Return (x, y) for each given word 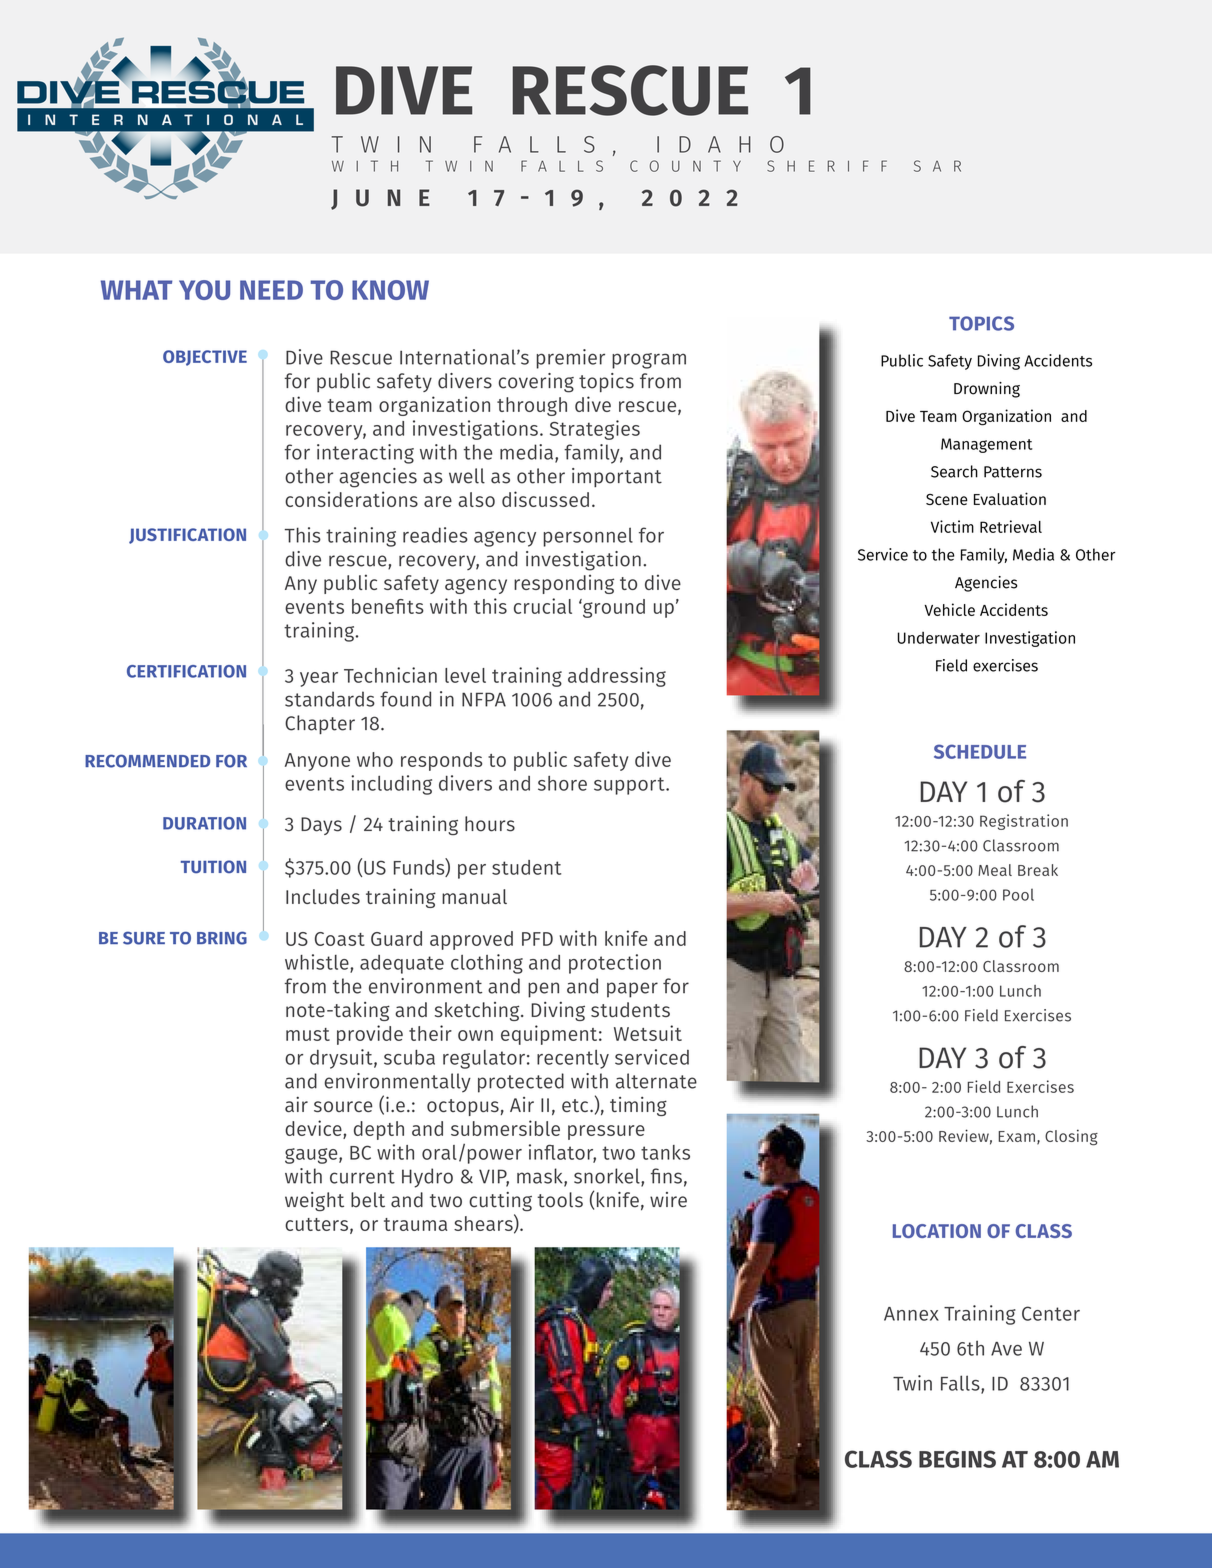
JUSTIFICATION (187, 536)
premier (570, 359)
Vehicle (949, 609)
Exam (1016, 1136)
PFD (537, 939)
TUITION (213, 867)
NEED (271, 290)
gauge (312, 1156)
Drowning (987, 390)
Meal (995, 870)
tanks (665, 1152)
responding (564, 584)
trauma (415, 1224)
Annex (911, 1314)
